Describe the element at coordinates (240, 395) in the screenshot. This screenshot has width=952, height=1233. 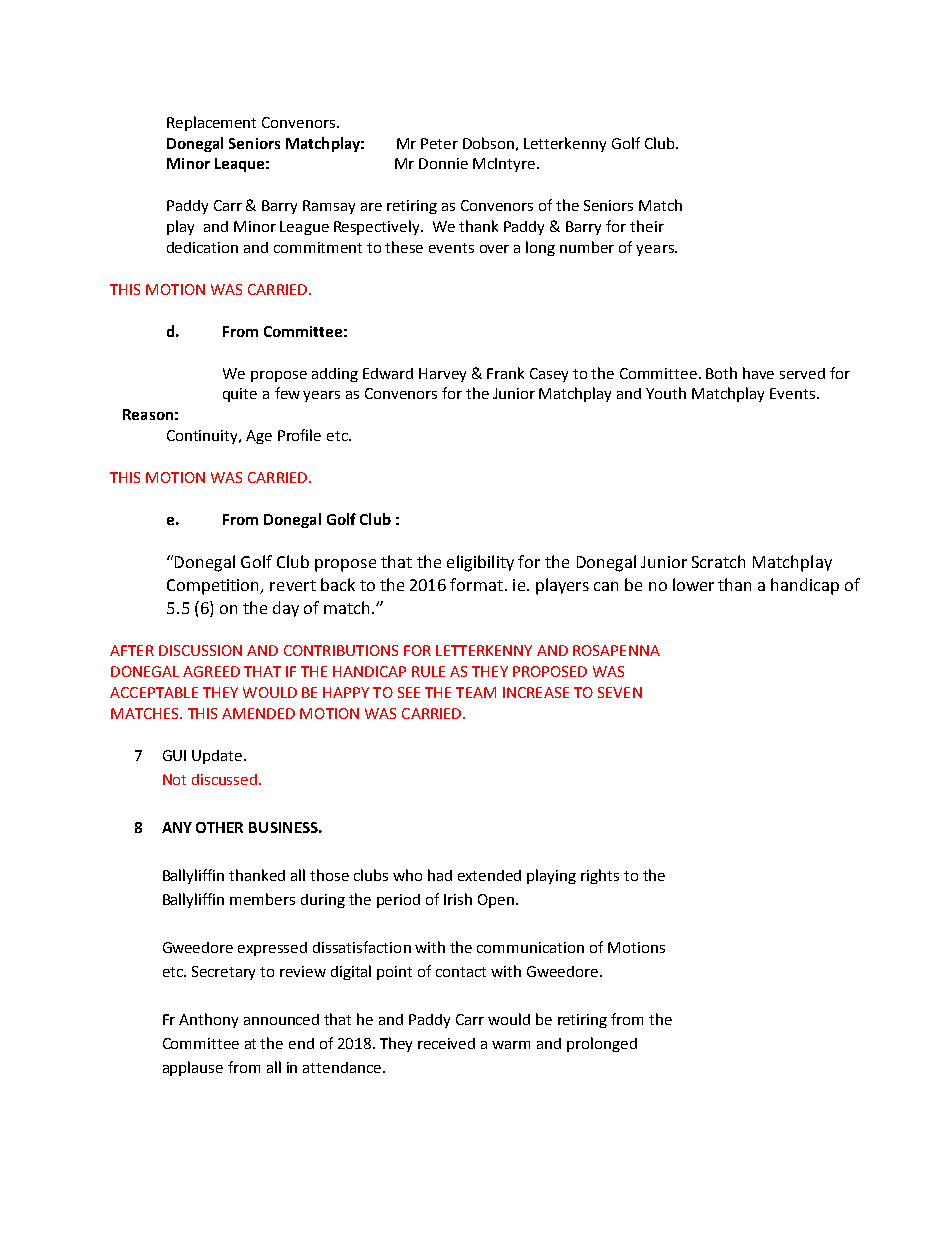
I see `quite` at that location.
